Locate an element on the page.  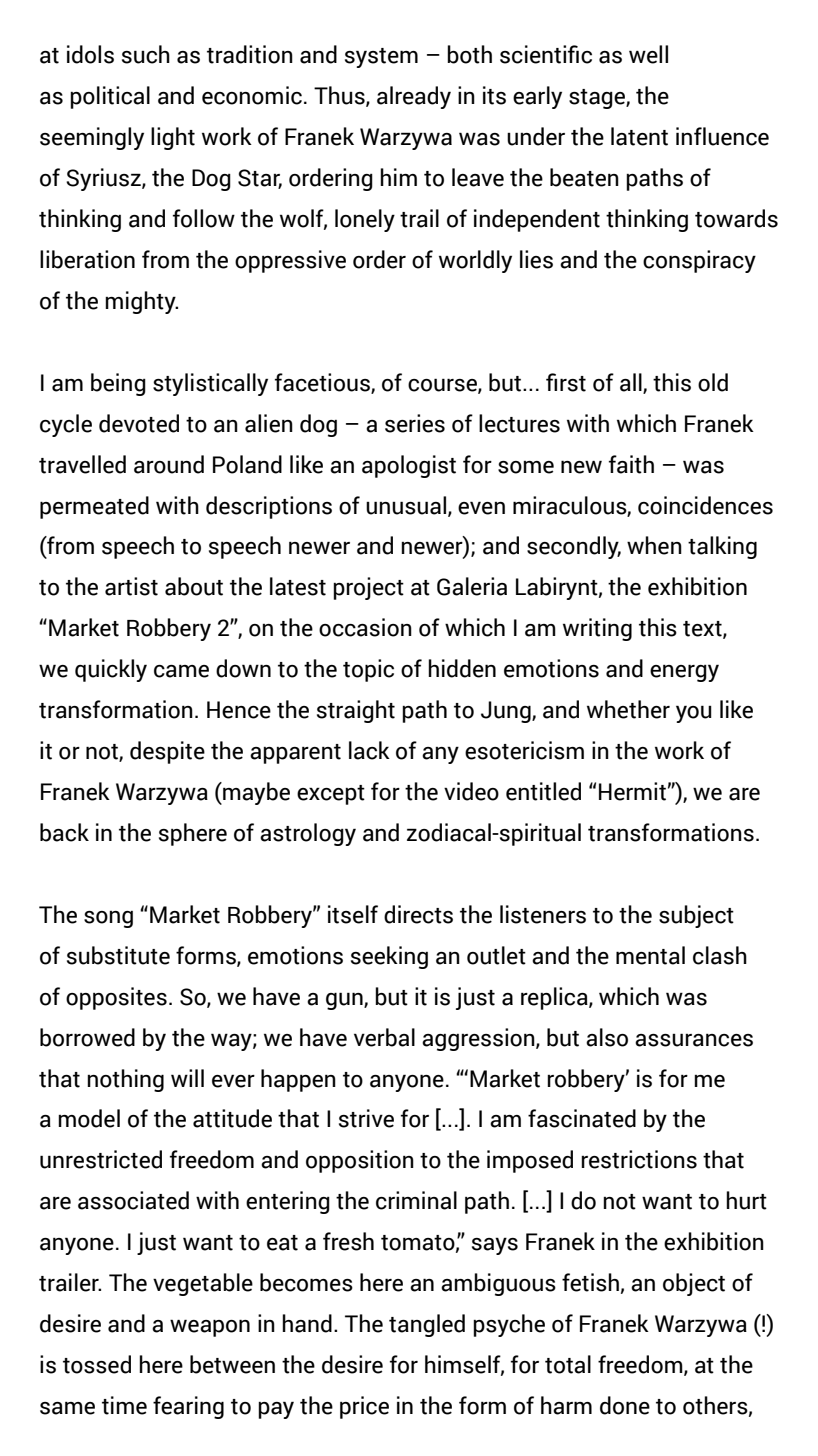
old is located at coordinates (713, 382).
